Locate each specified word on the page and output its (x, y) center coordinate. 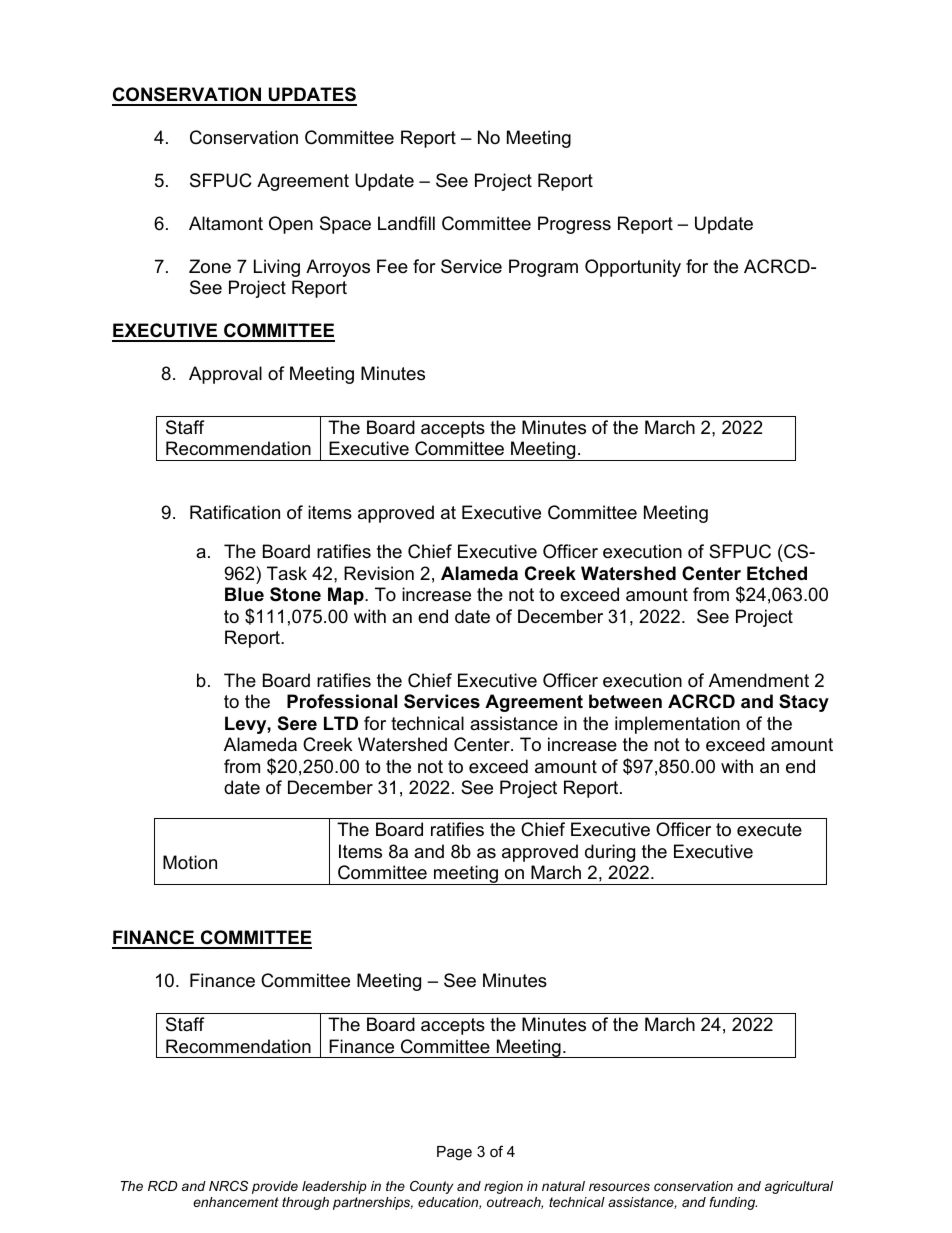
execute (769, 830)
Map (347, 596)
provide (275, 1187)
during (610, 853)
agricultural (799, 1187)
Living (277, 268)
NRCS (228, 1186)
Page (454, 1153)
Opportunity (633, 268)
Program (543, 268)
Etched (777, 573)
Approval (225, 375)
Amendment (759, 680)
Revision (379, 573)
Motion (190, 862)
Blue (244, 594)
